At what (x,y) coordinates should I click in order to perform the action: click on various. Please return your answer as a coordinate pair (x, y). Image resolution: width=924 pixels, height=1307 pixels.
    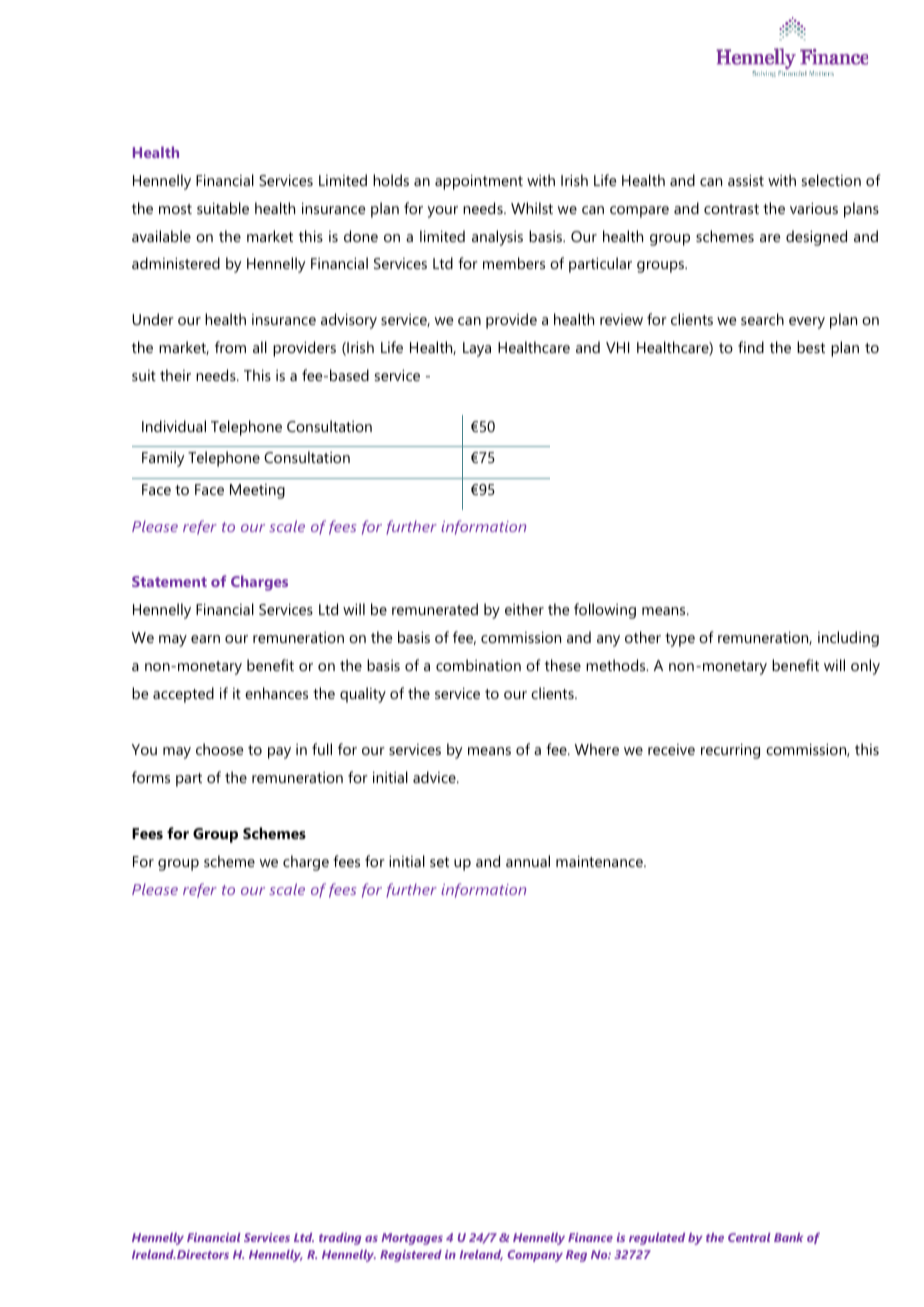
    Looking at the image, I should click on (814, 208).
